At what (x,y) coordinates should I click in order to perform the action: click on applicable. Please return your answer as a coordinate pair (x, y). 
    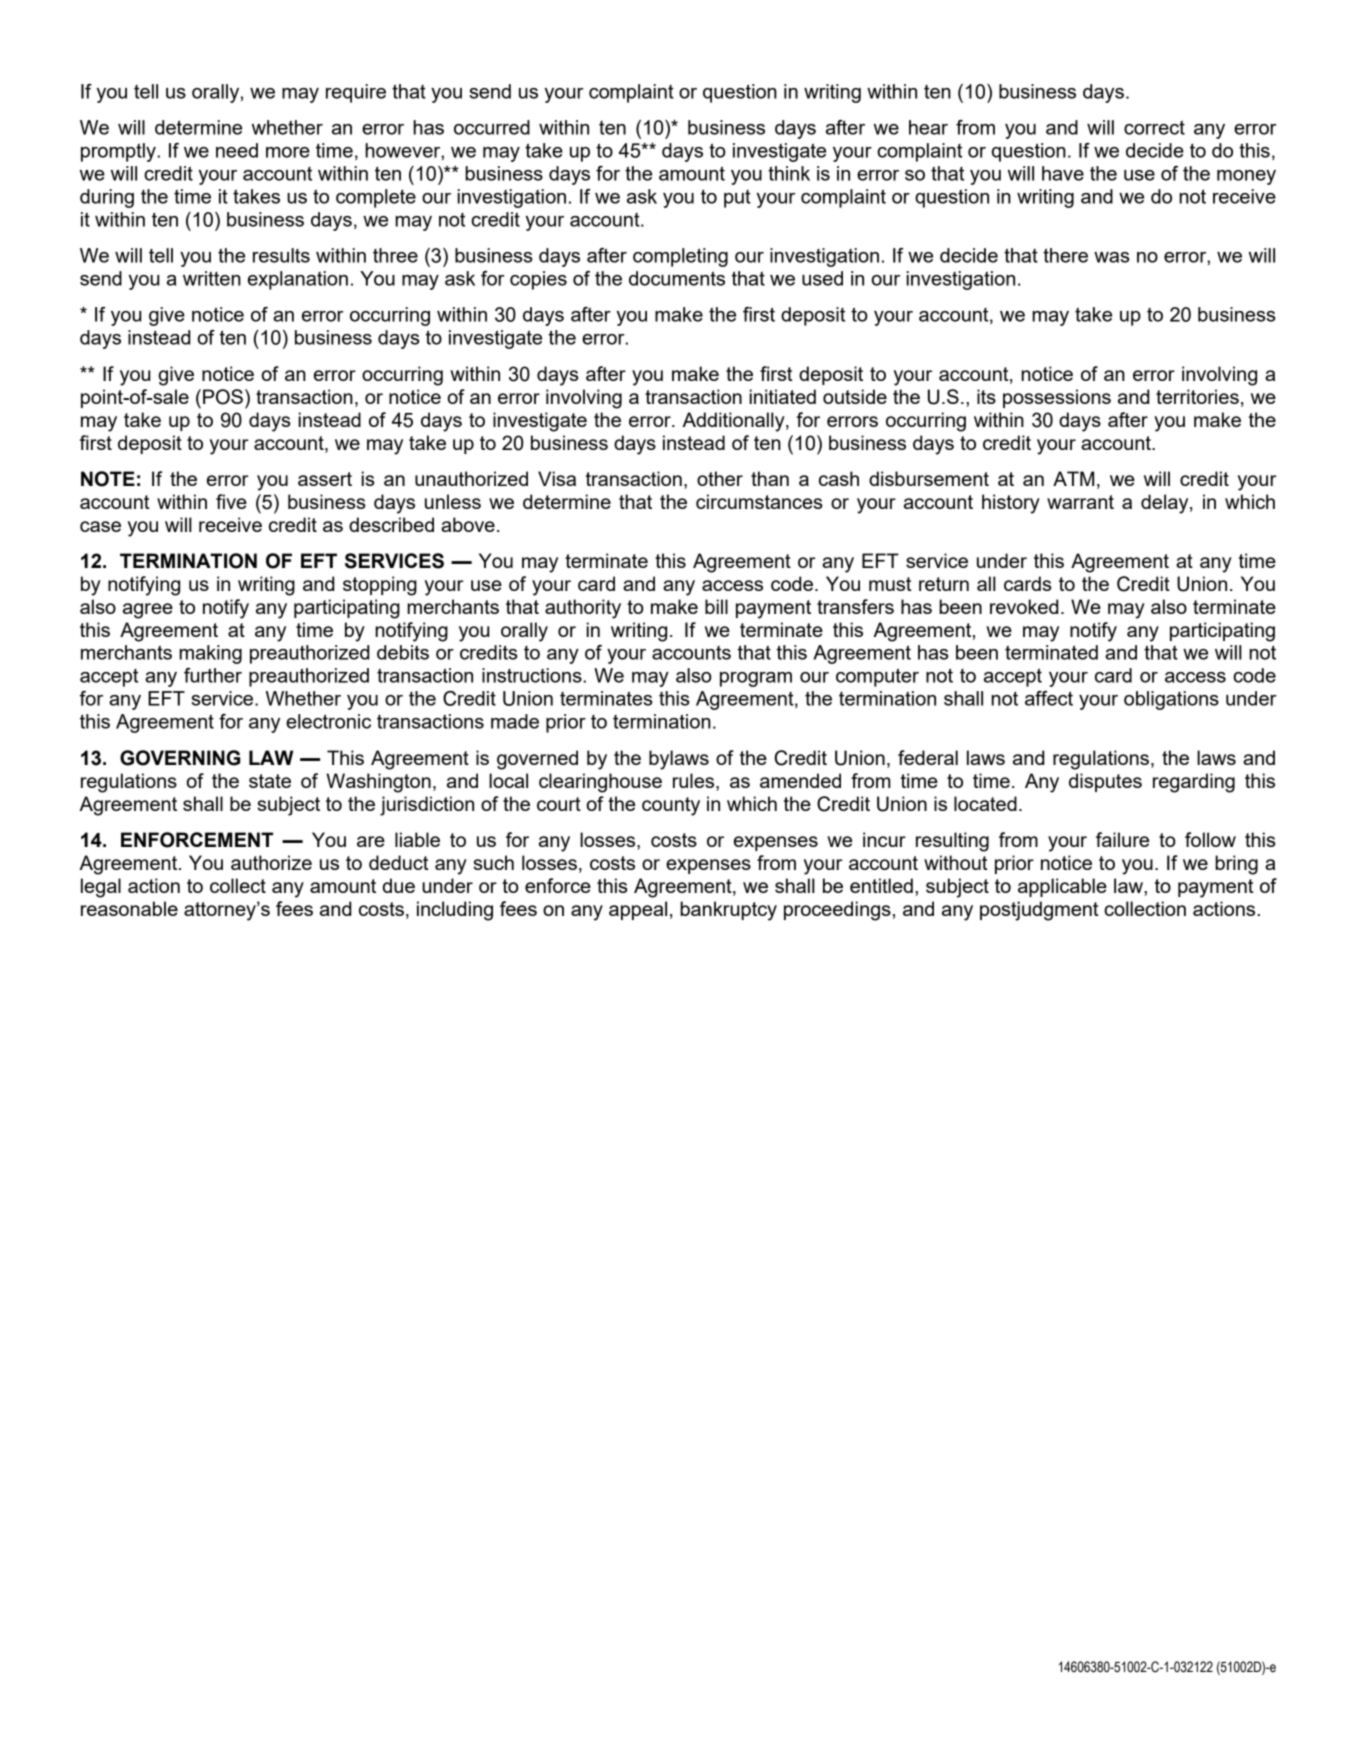
    Looking at the image, I should click on (1062, 887).
